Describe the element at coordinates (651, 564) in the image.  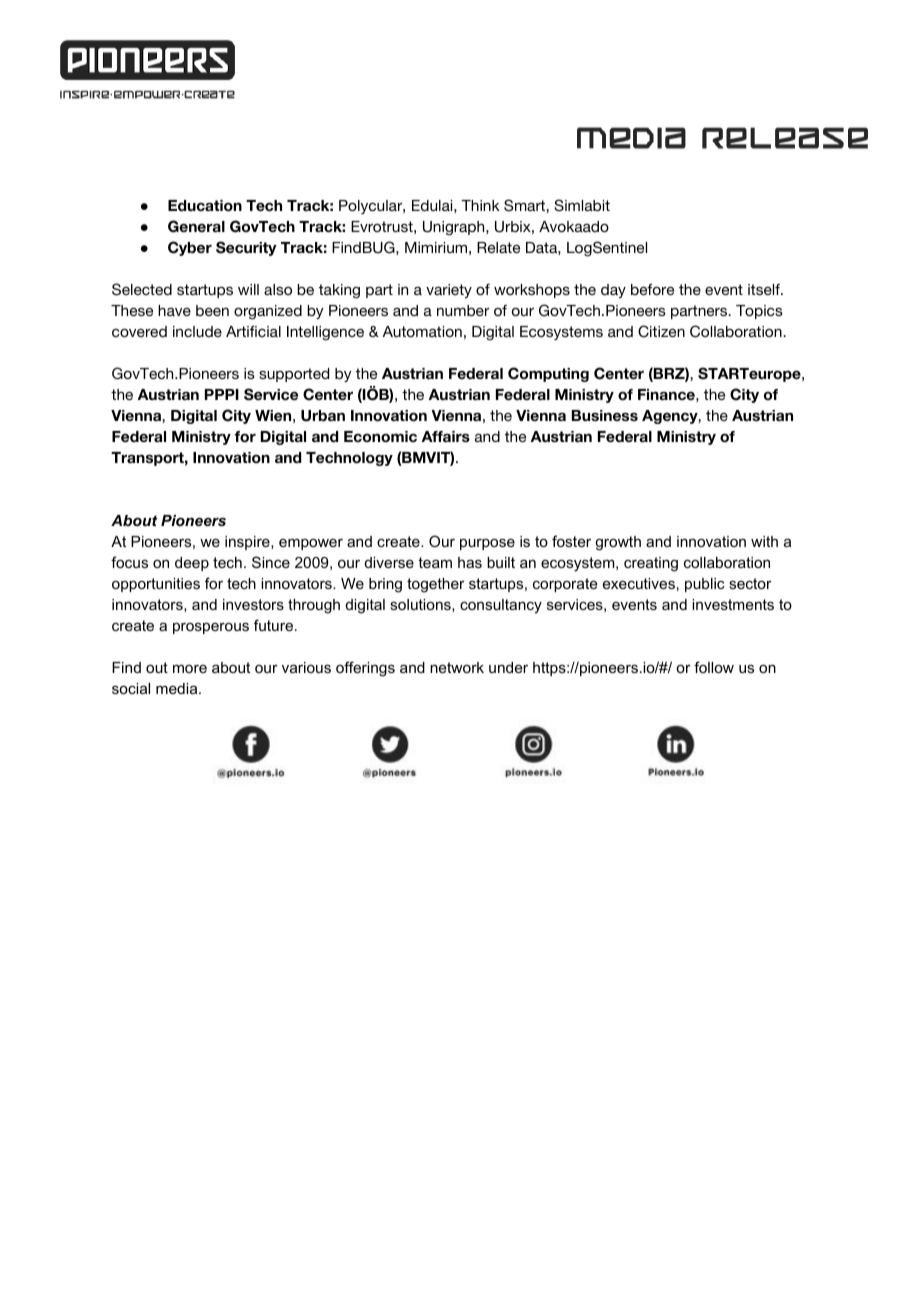
I see `creating` at that location.
